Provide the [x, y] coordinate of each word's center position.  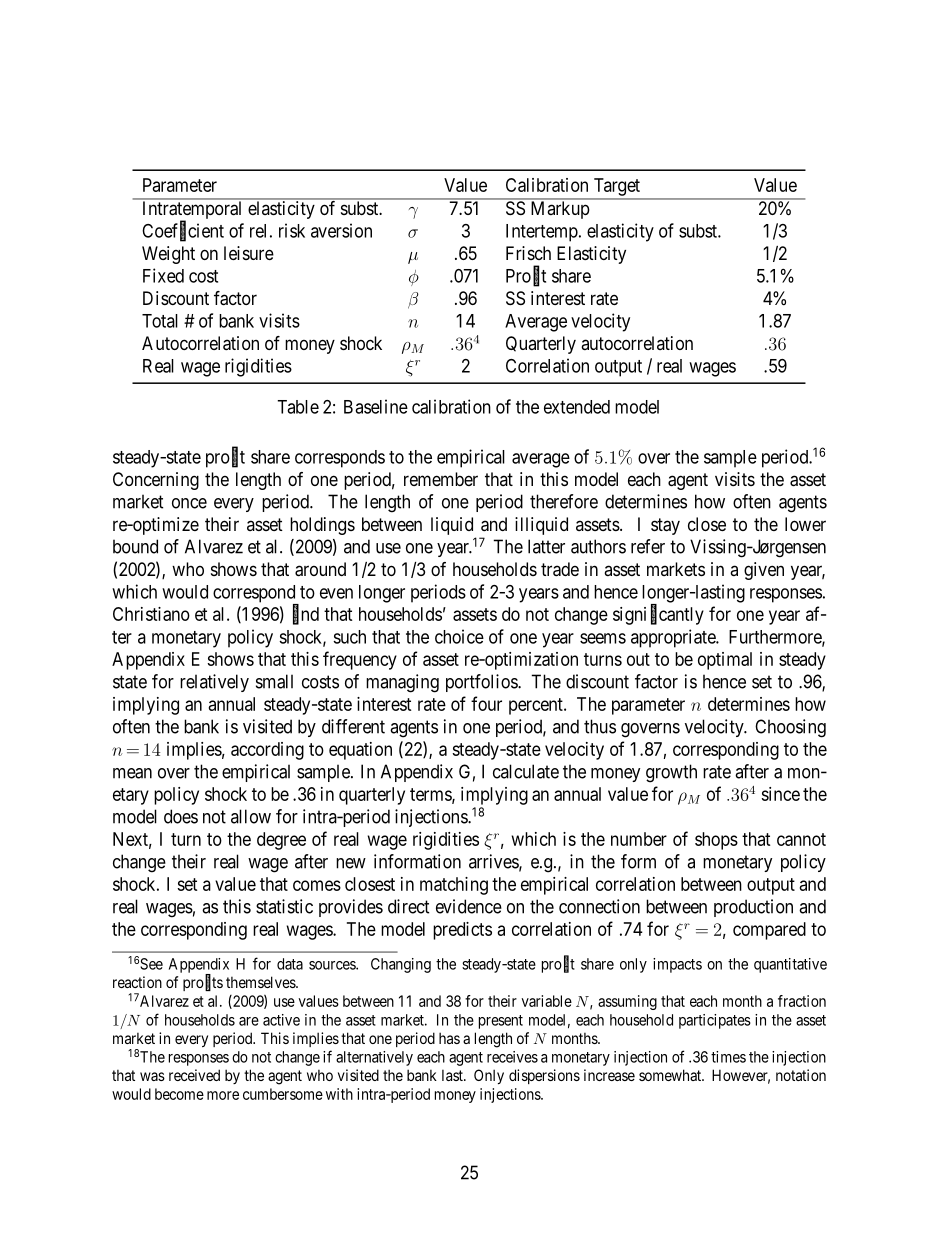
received [194, 1075]
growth [671, 773]
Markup [560, 210]
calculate [526, 771]
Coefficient [183, 231]
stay [665, 526]
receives [512, 1057]
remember [441, 479]
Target [617, 187]
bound [135, 546]
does [181, 816]
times [728, 1057]
